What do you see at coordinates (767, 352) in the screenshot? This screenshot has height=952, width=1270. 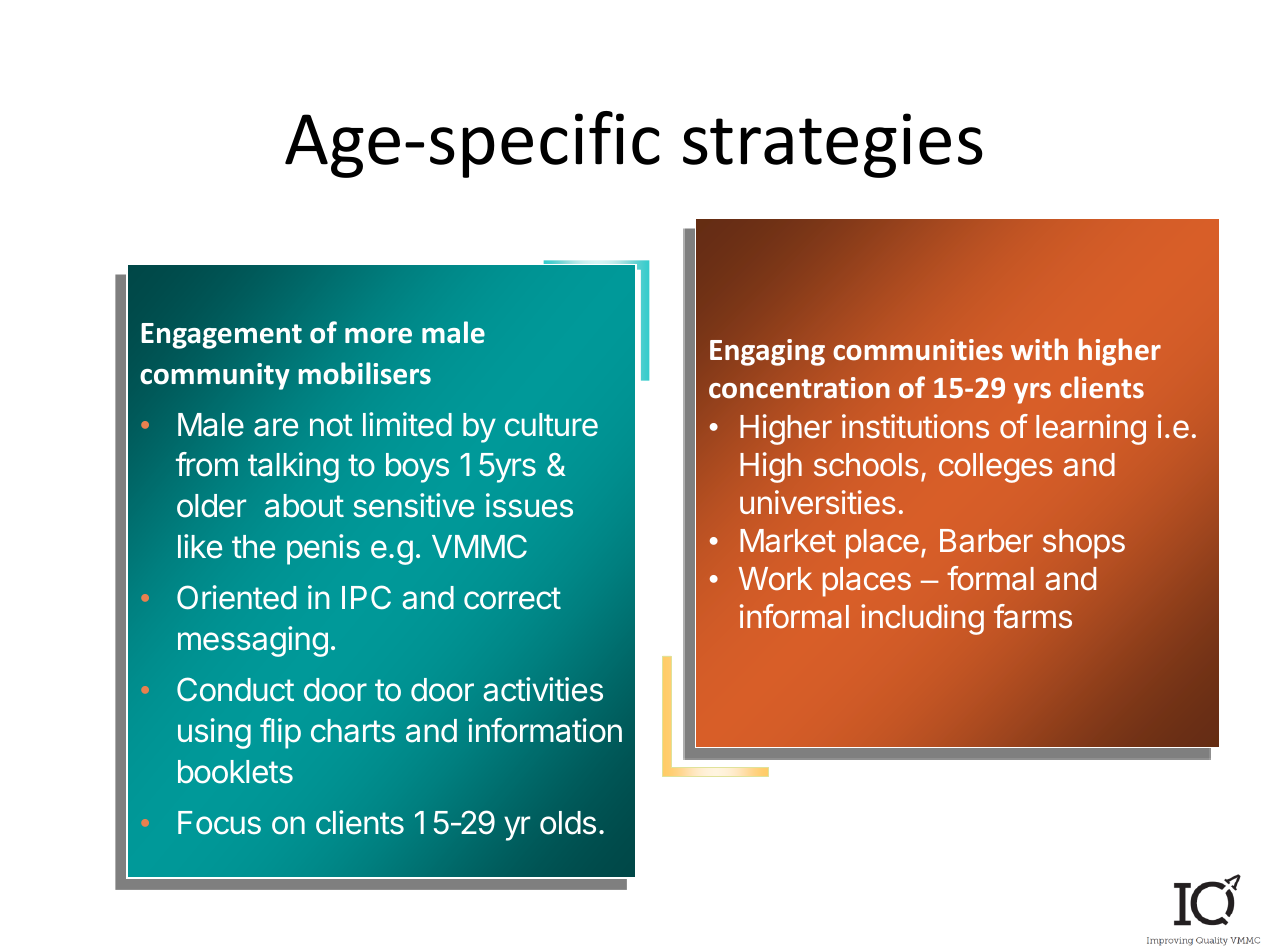 I see `Engaging` at bounding box center [767, 352].
